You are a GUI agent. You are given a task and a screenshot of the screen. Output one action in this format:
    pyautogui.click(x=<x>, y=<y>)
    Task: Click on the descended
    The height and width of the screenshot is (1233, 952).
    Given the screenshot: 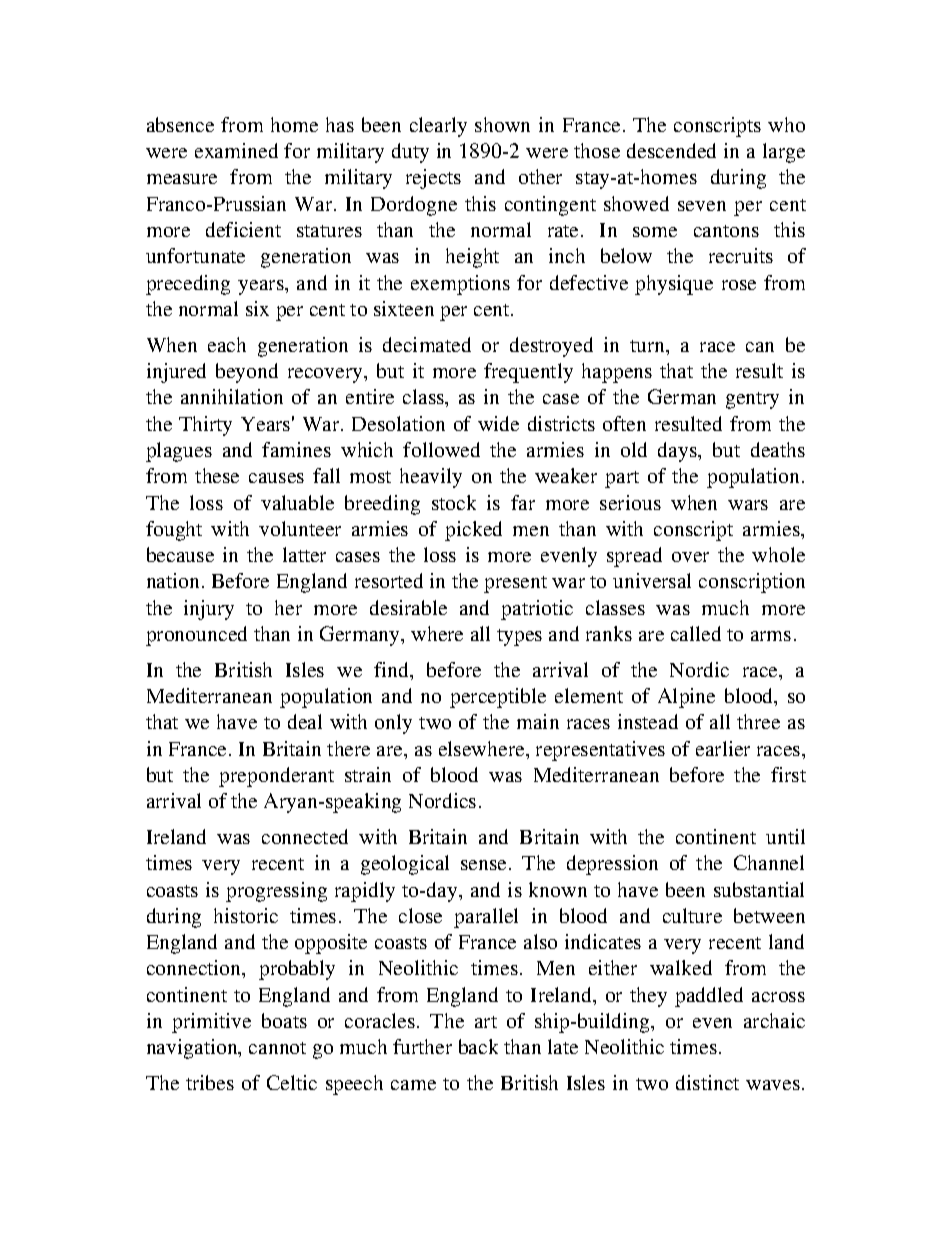 What is the action you would take?
    pyautogui.click(x=671, y=150)
